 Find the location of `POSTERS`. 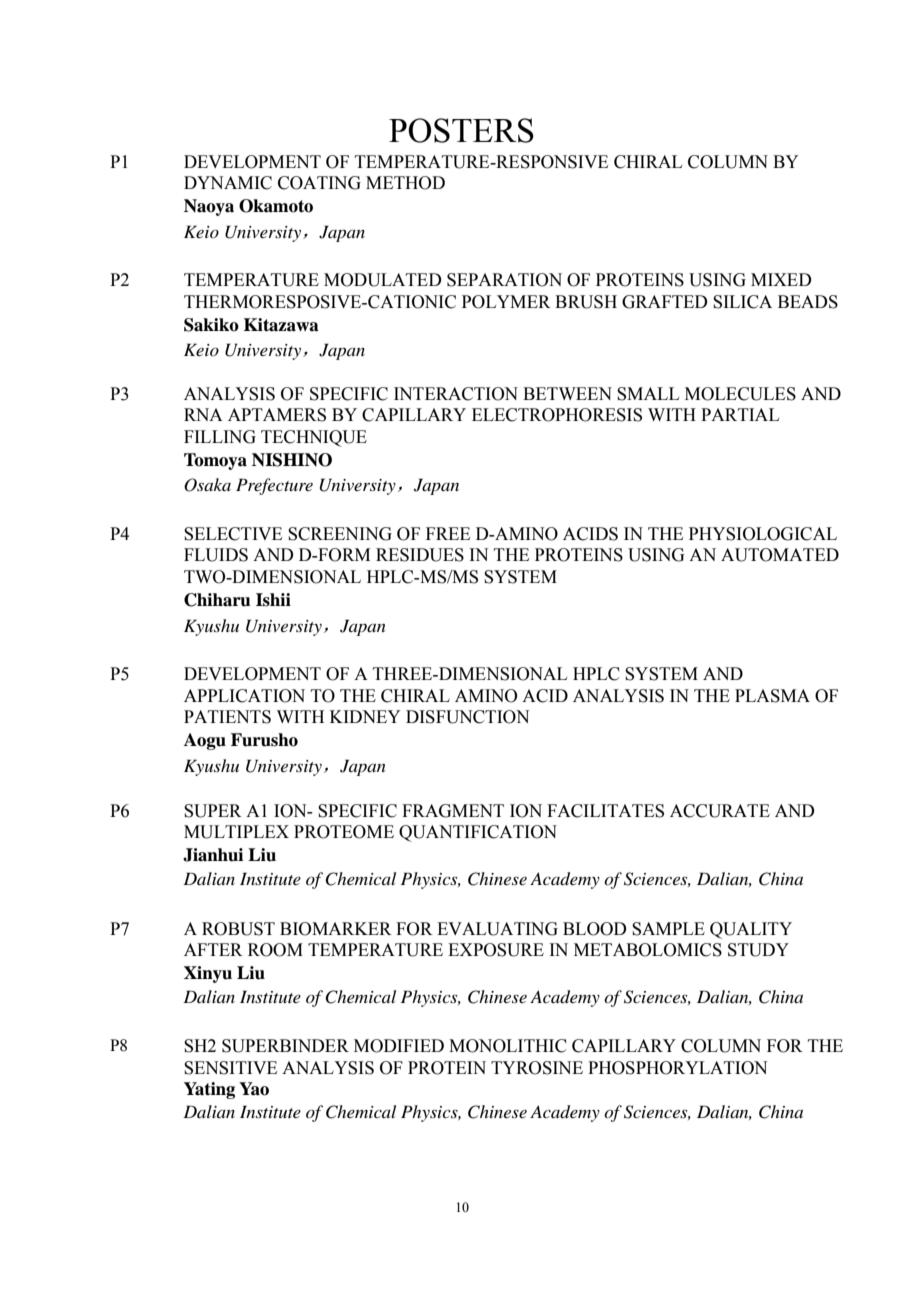

POSTERS is located at coordinates (461, 130).
